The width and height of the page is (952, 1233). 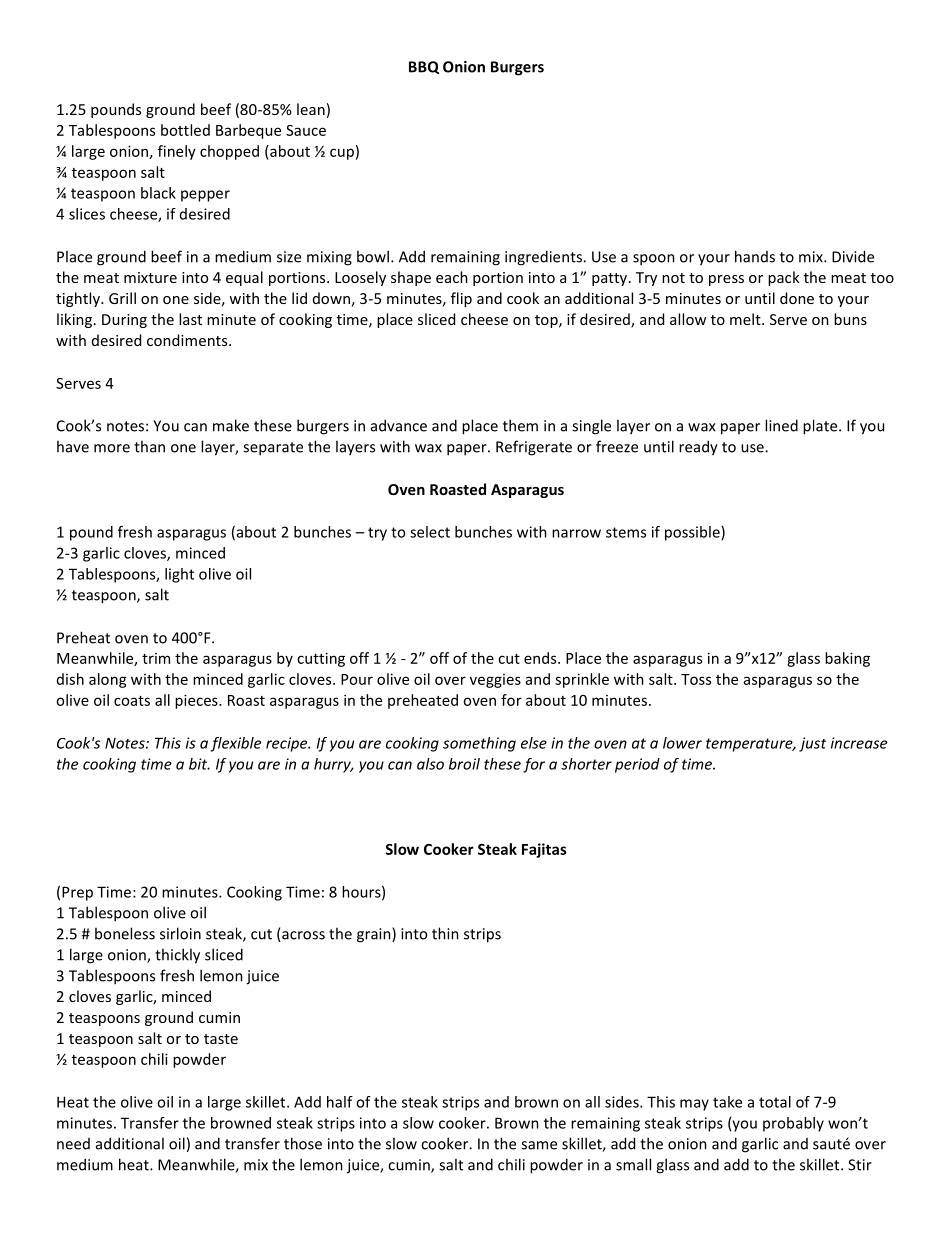 What do you see at coordinates (520, 425) in the page?
I see `them` at bounding box center [520, 425].
